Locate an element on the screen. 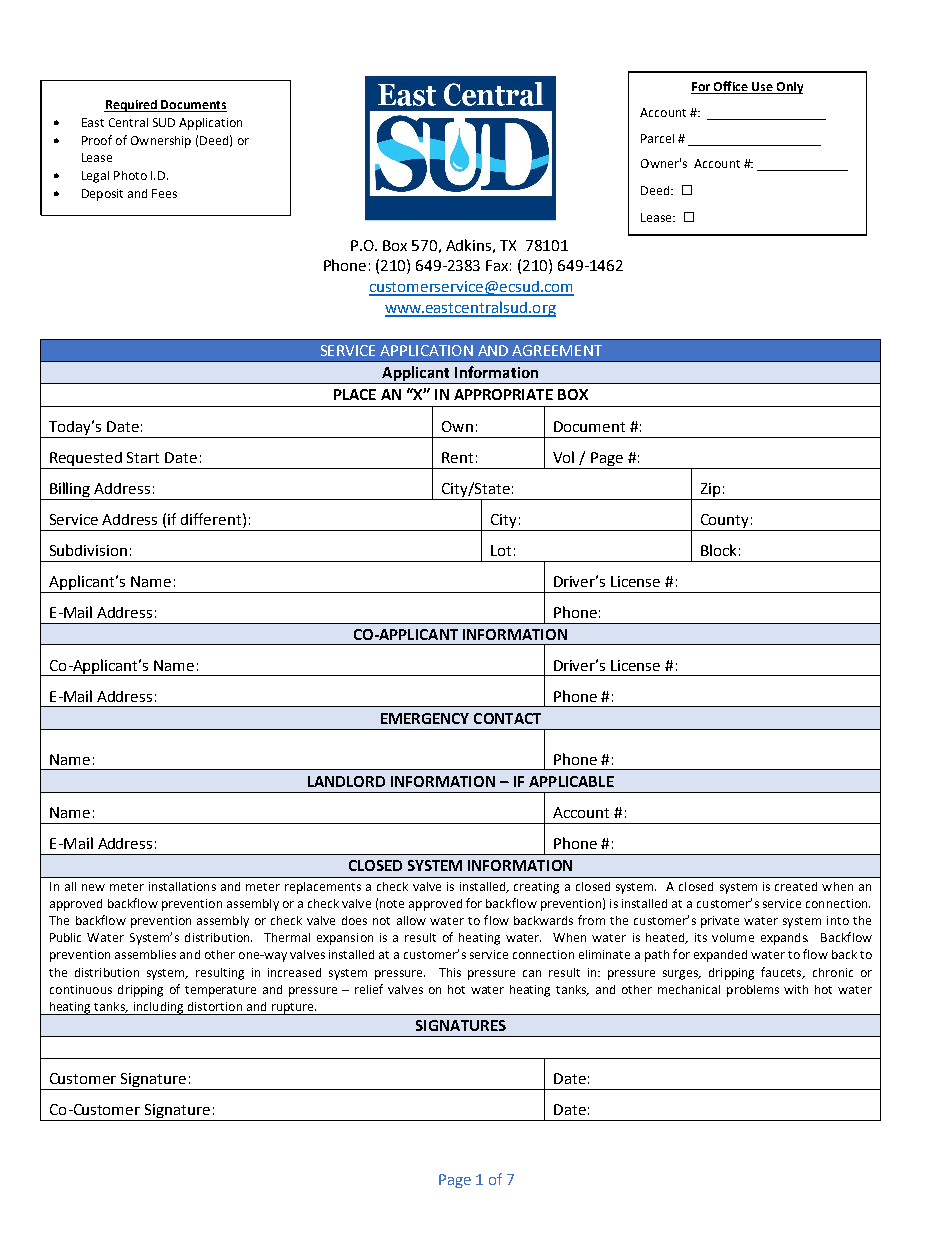 Image resolution: width=952 pixels, height=1233 pixels. Office is located at coordinates (731, 87).
